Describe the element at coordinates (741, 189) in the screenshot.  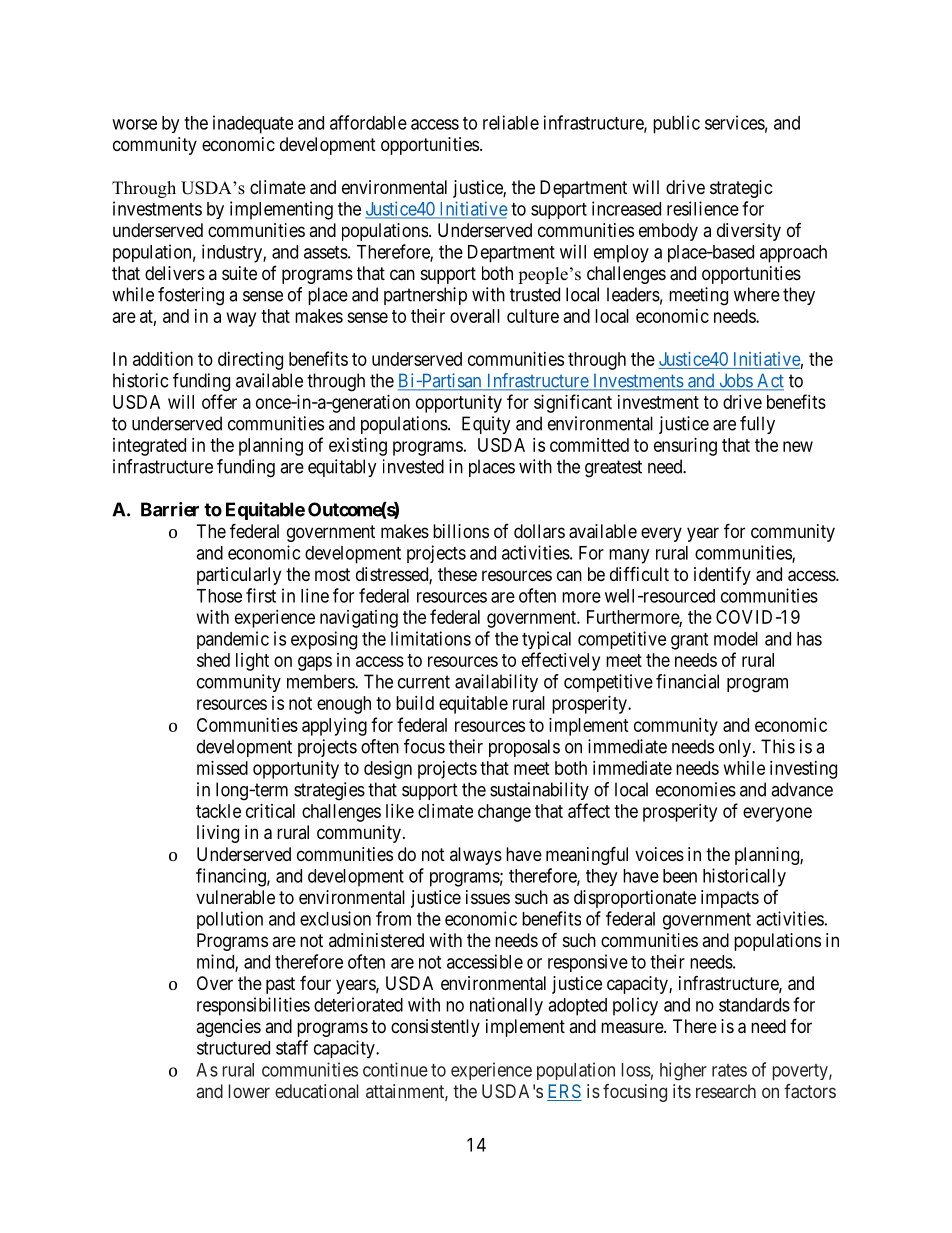
I see `strategic` at that location.
